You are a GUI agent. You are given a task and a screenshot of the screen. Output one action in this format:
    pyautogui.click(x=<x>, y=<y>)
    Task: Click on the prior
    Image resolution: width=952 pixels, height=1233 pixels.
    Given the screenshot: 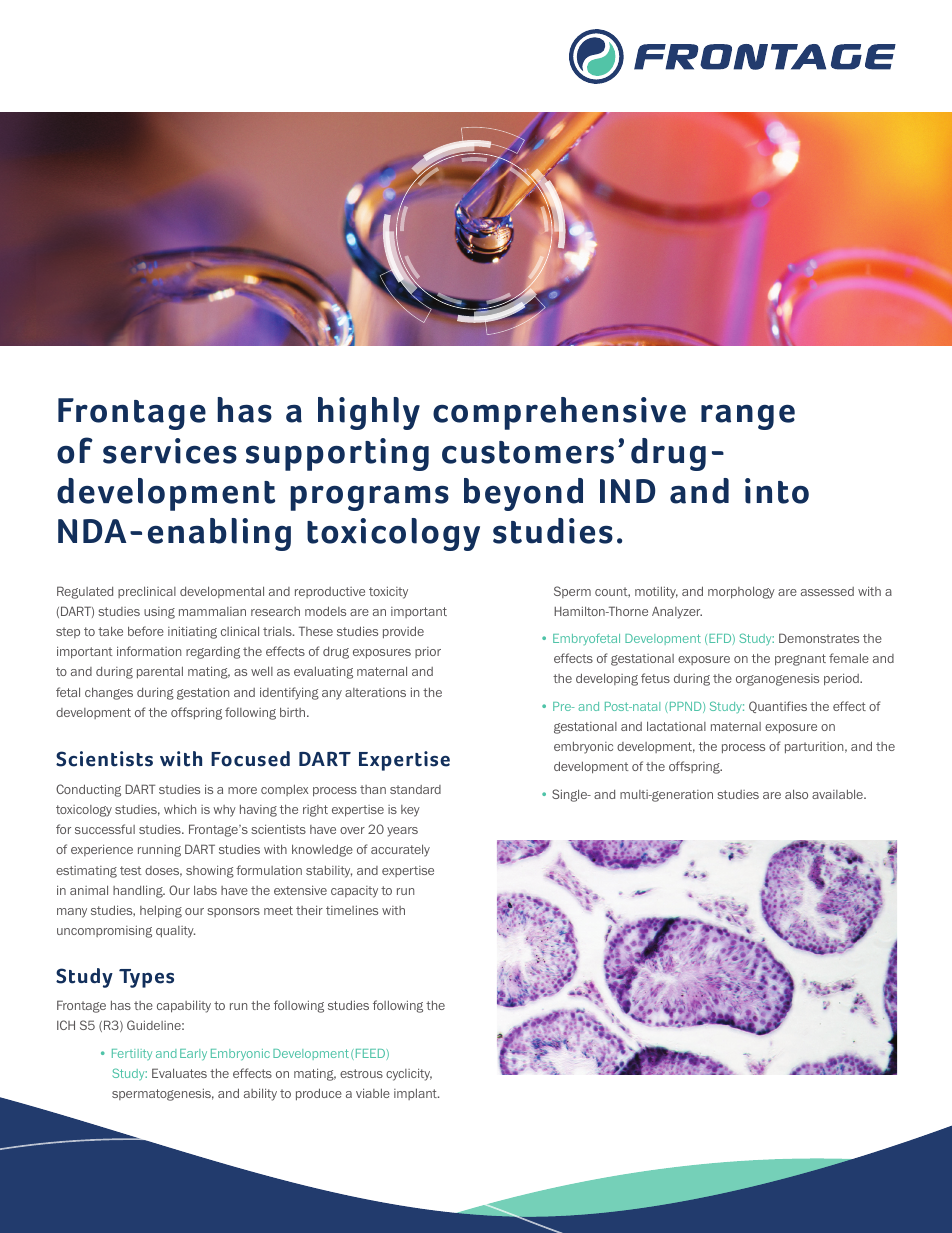 What is the action you would take?
    pyautogui.click(x=428, y=652)
